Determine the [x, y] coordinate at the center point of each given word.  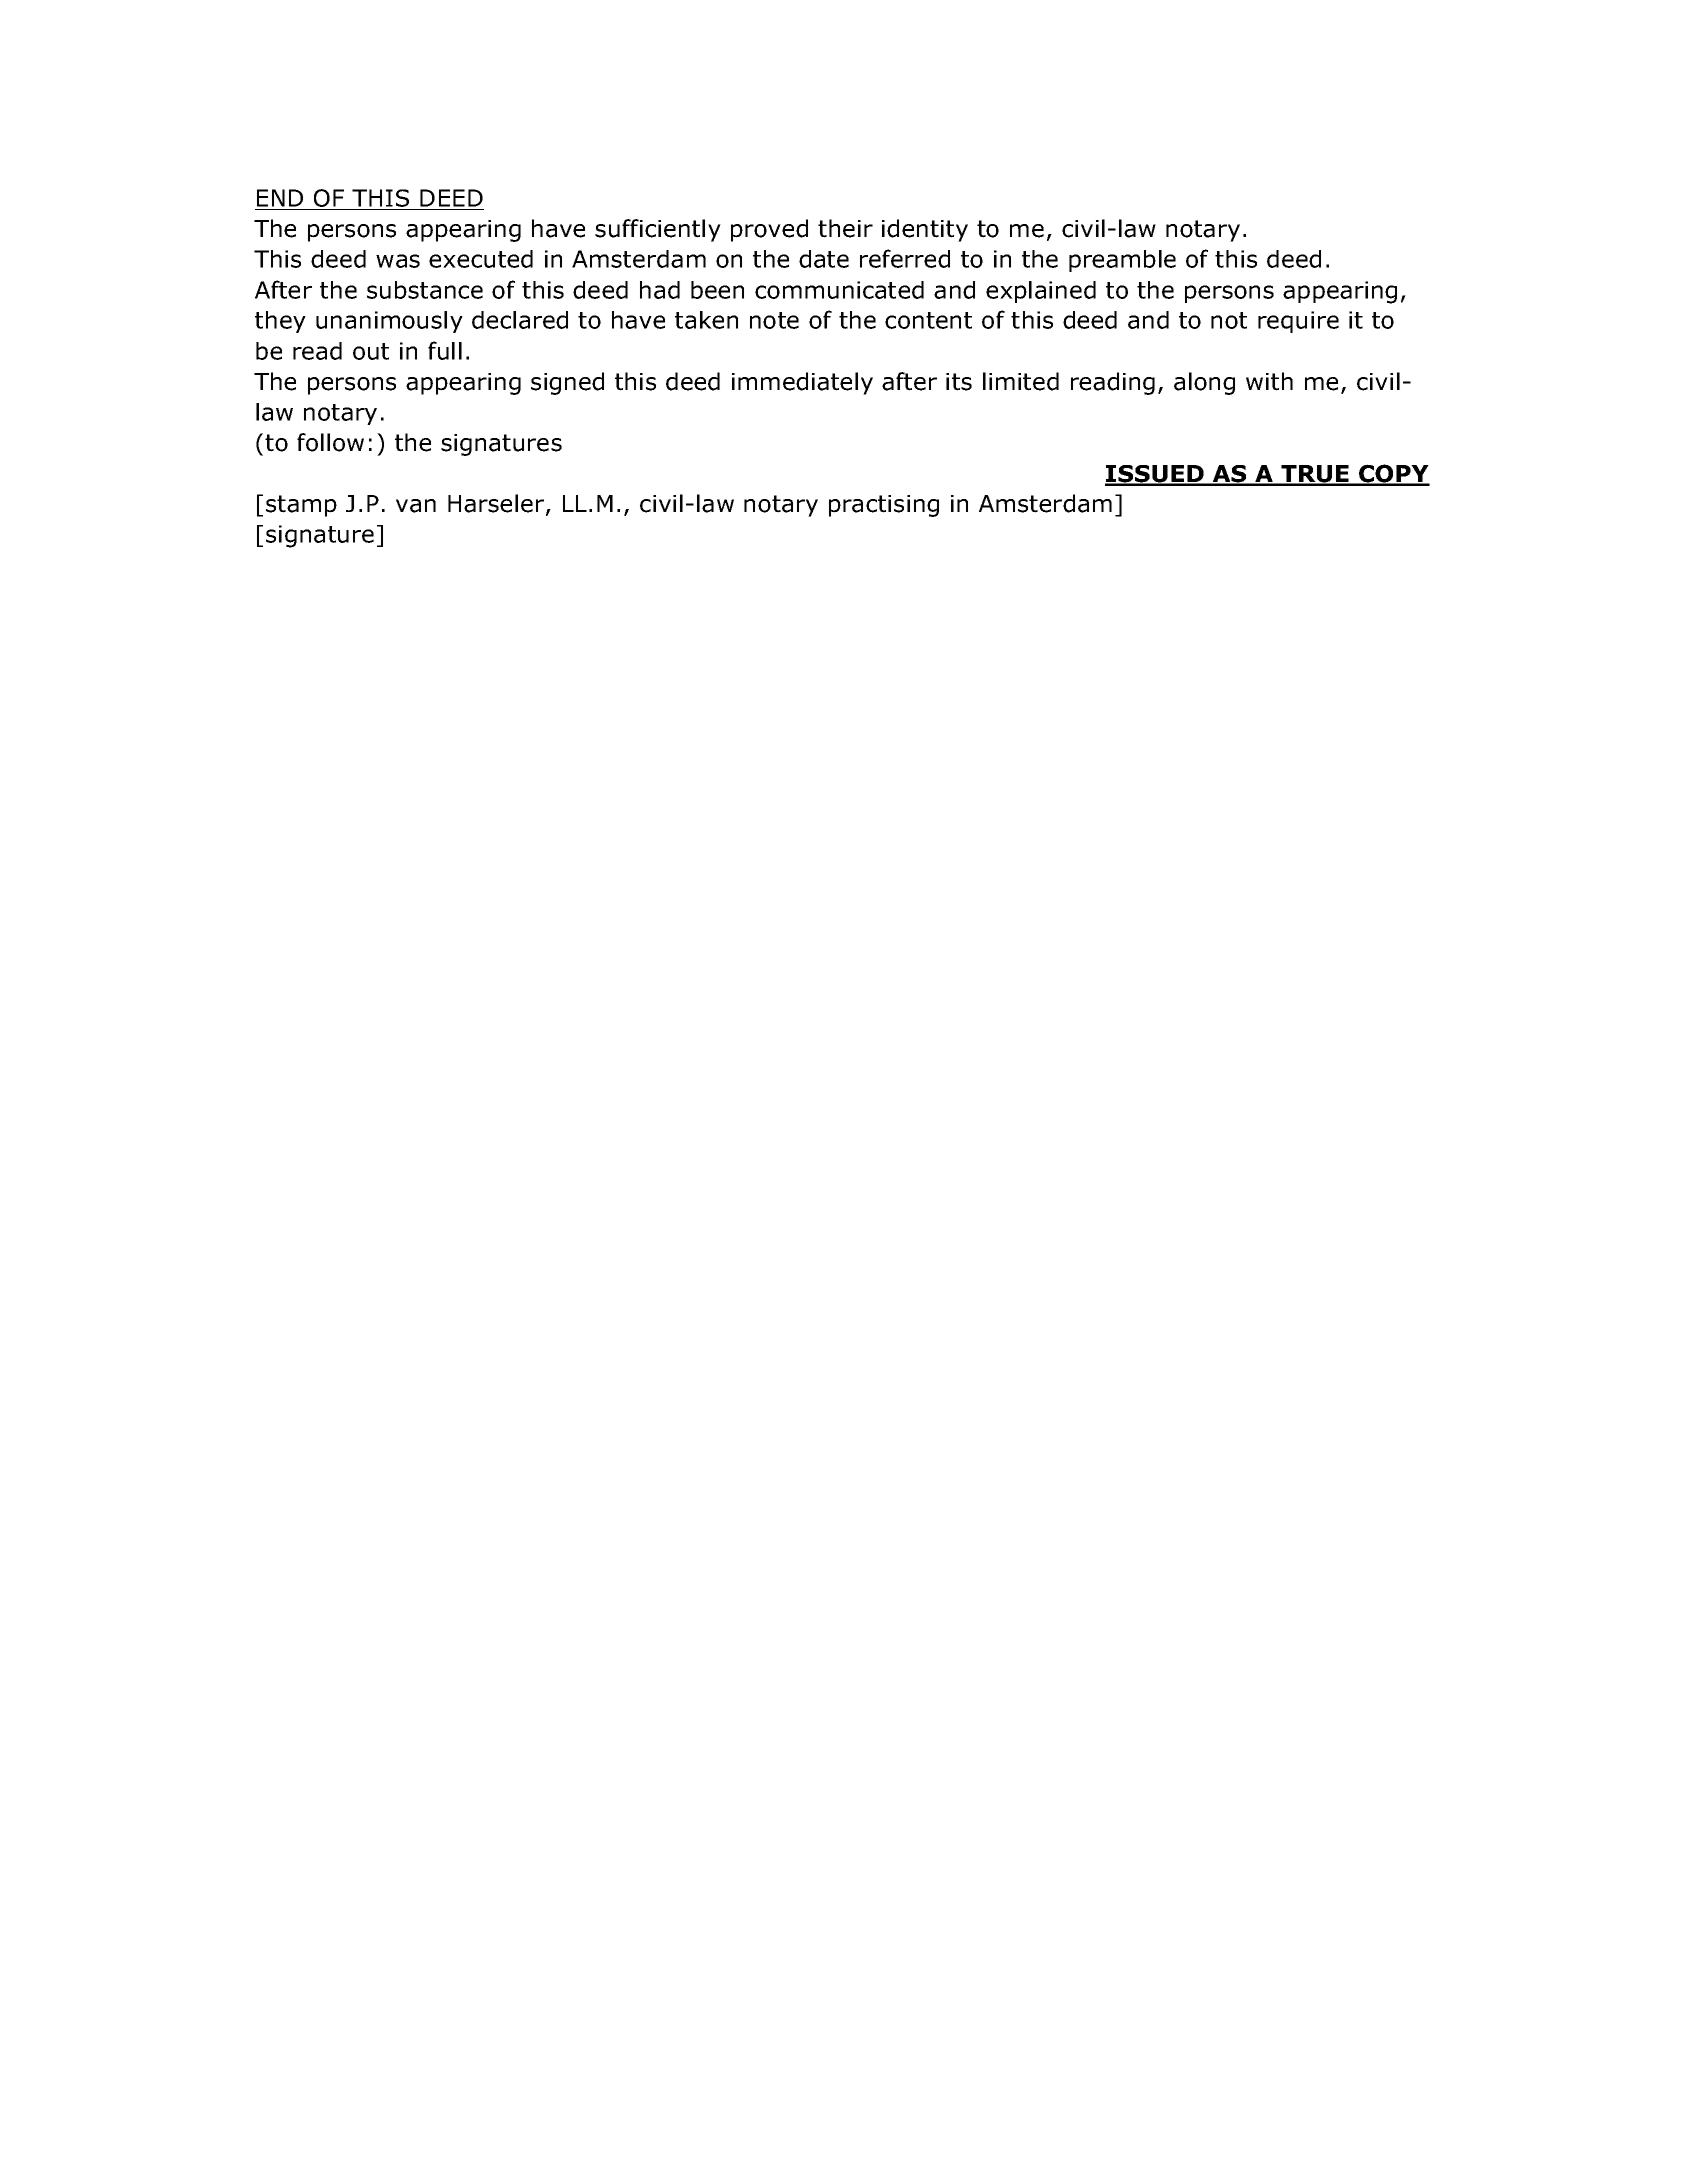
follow [330, 442]
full [445, 350]
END [280, 198]
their [845, 228]
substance [425, 290]
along [1204, 383]
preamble [1122, 261]
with [1269, 381]
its [959, 382]
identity [925, 230]
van [416, 506]
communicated [839, 290]
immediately [802, 383]
